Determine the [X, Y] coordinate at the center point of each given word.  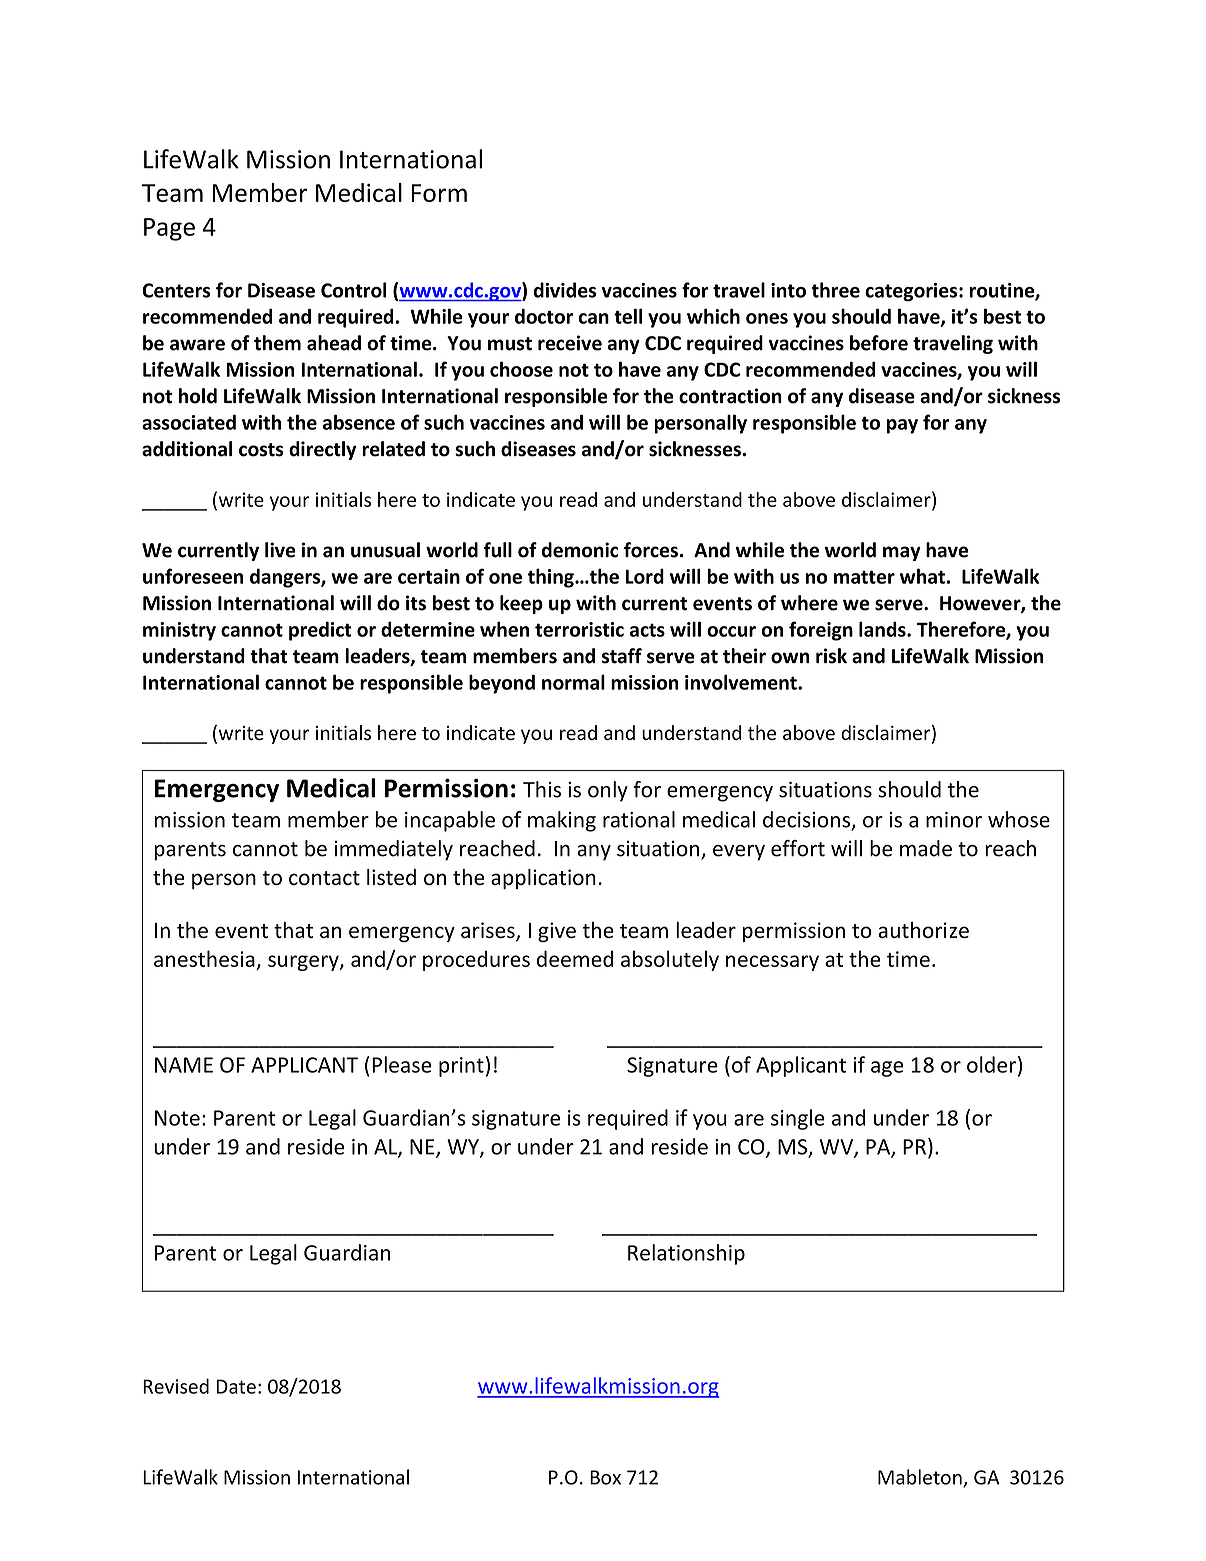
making [562, 821]
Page [169, 229]
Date [236, 1386]
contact [324, 878]
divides [564, 290]
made [926, 848]
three [835, 290]
